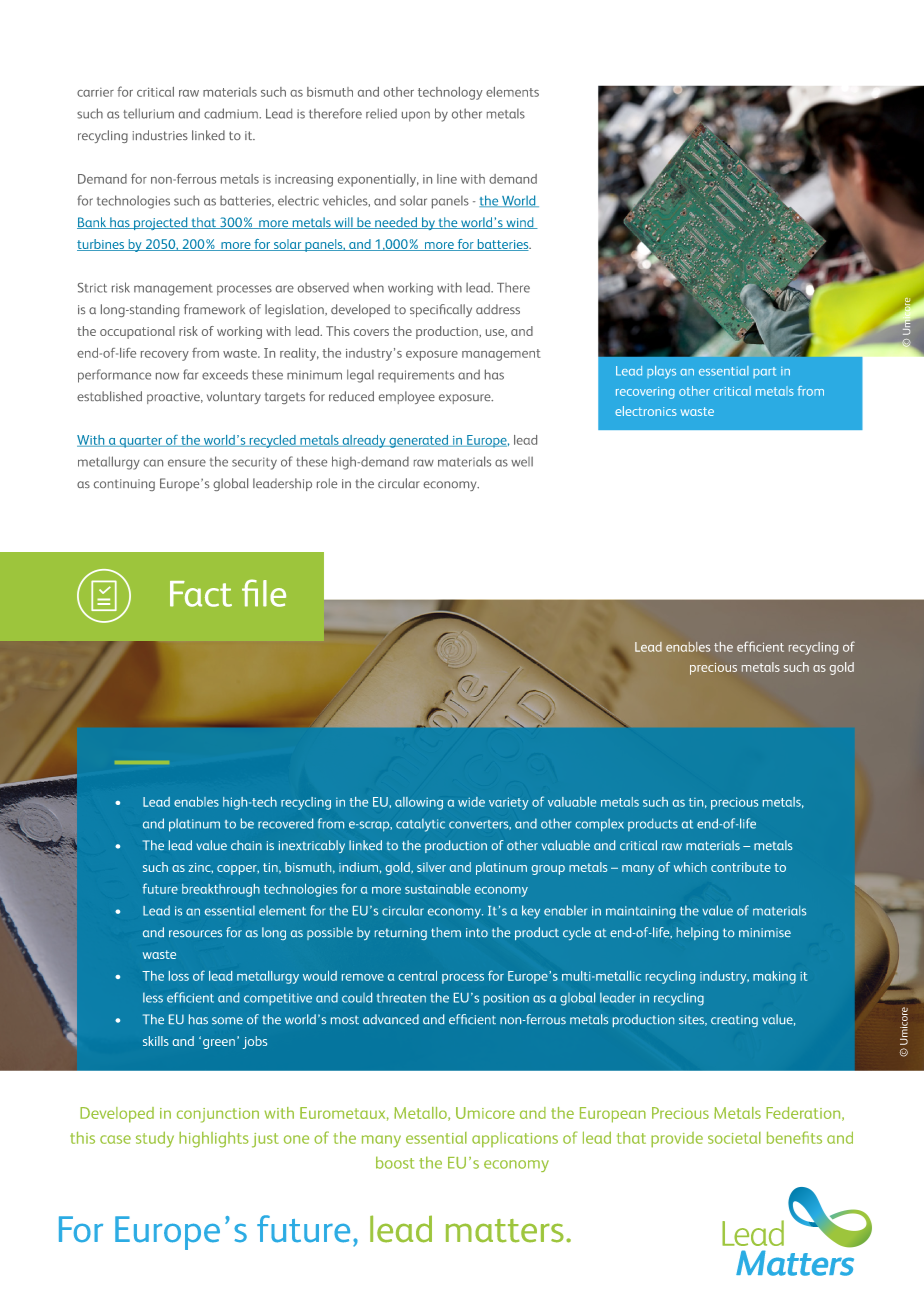 The height and width of the page is (1308, 924). Describe the element at coordinates (446, 932) in the page. I see `them` at that location.
